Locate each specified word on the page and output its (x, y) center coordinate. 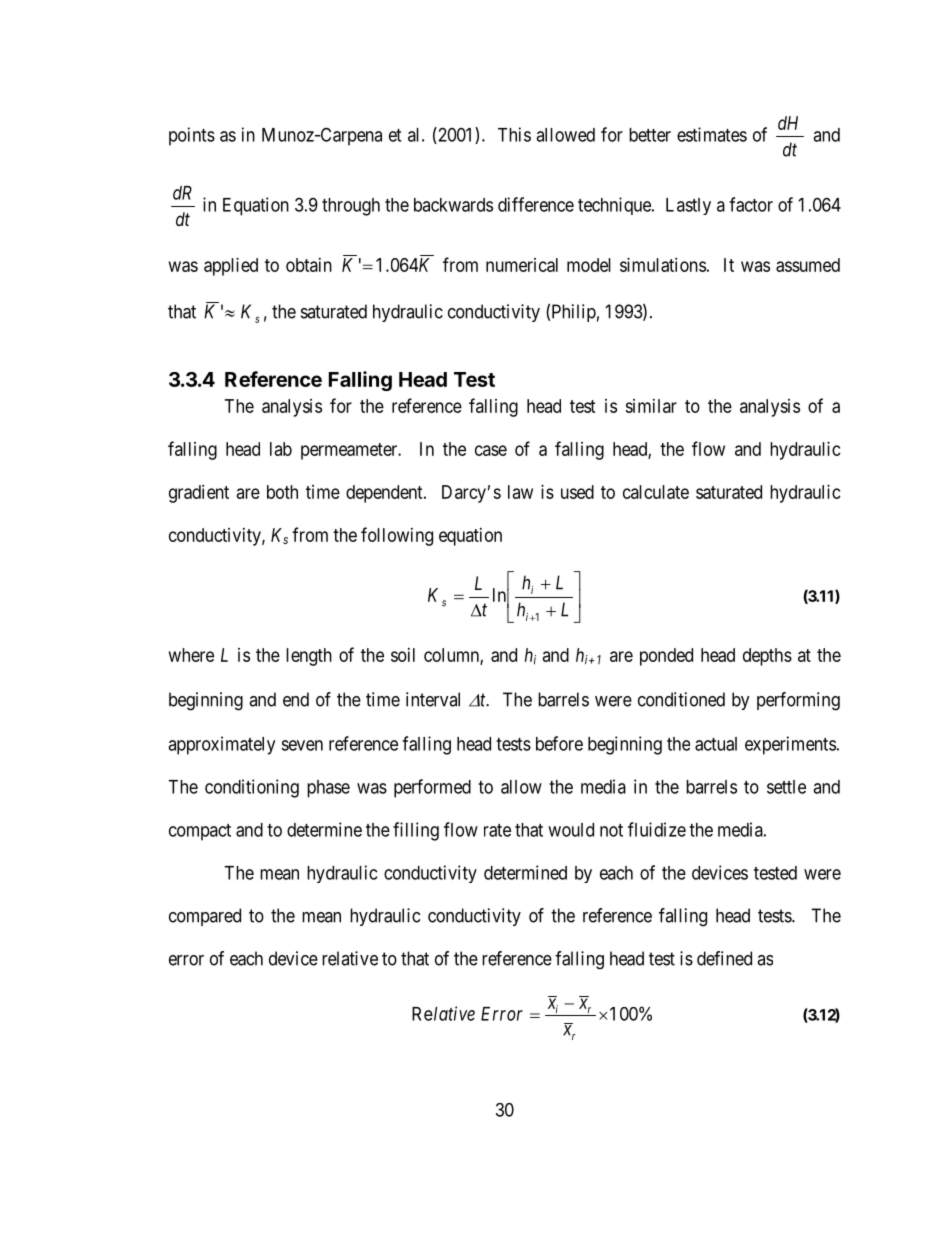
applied (231, 267)
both (282, 492)
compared (205, 917)
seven (302, 745)
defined (724, 958)
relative (350, 958)
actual (716, 744)
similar (651, 406)
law (520, 492)
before (559, 743)
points (192, 136)
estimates (712, 134)
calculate (656, 492)
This (514, 134)
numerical (522, 265)
